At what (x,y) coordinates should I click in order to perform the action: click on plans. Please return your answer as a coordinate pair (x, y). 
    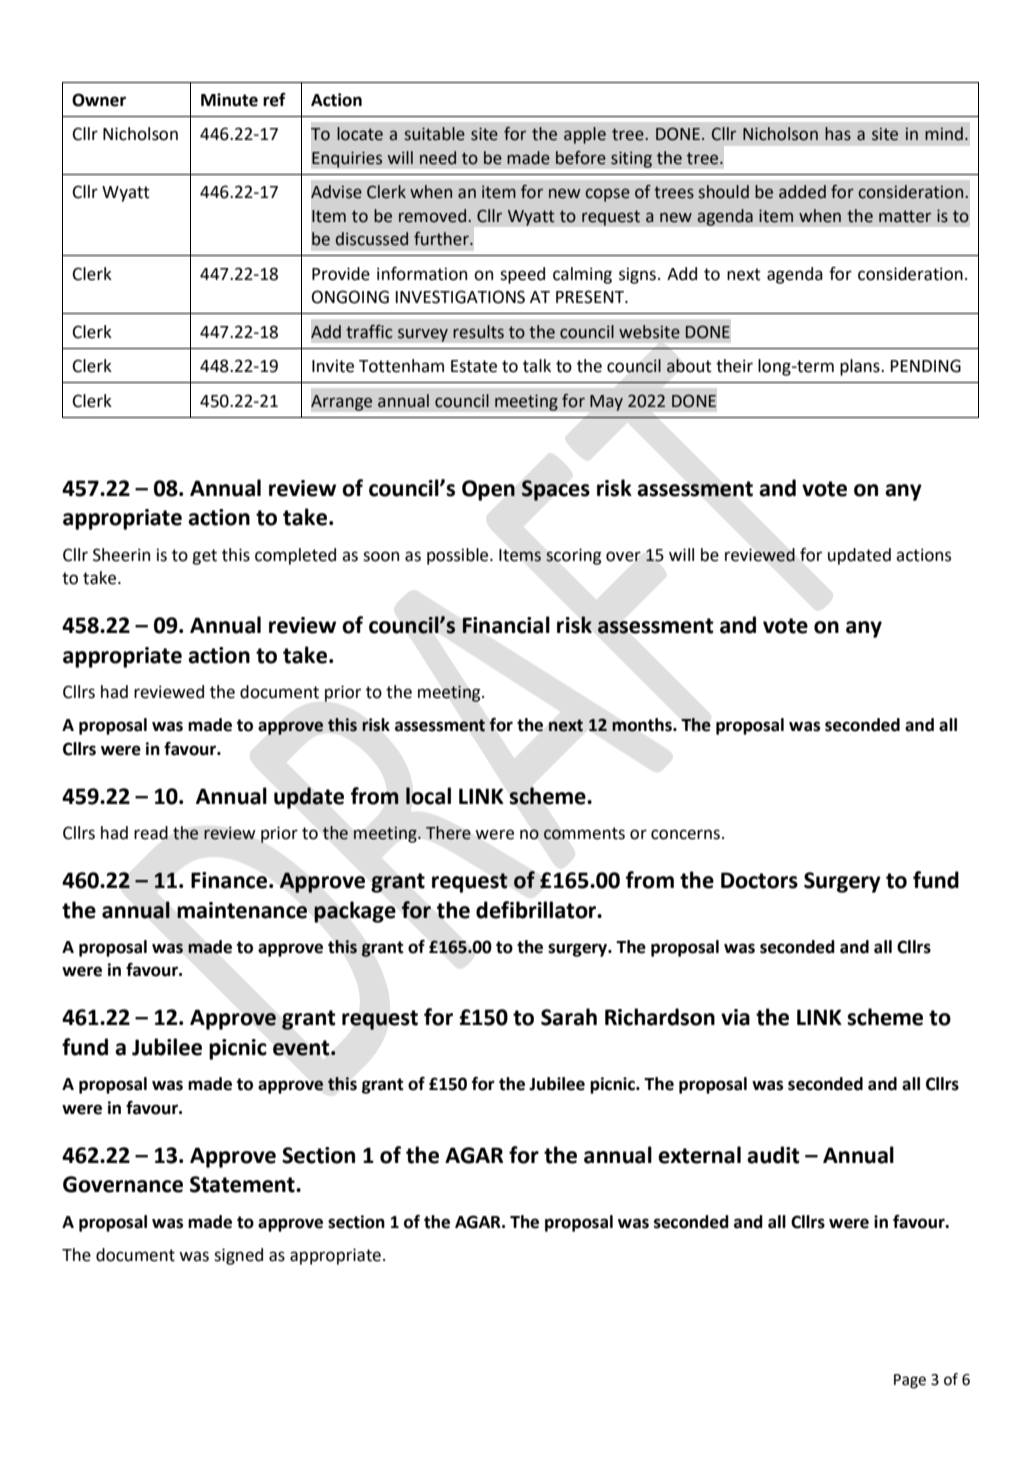
    Looking at the image, I should click on (861, 367).
